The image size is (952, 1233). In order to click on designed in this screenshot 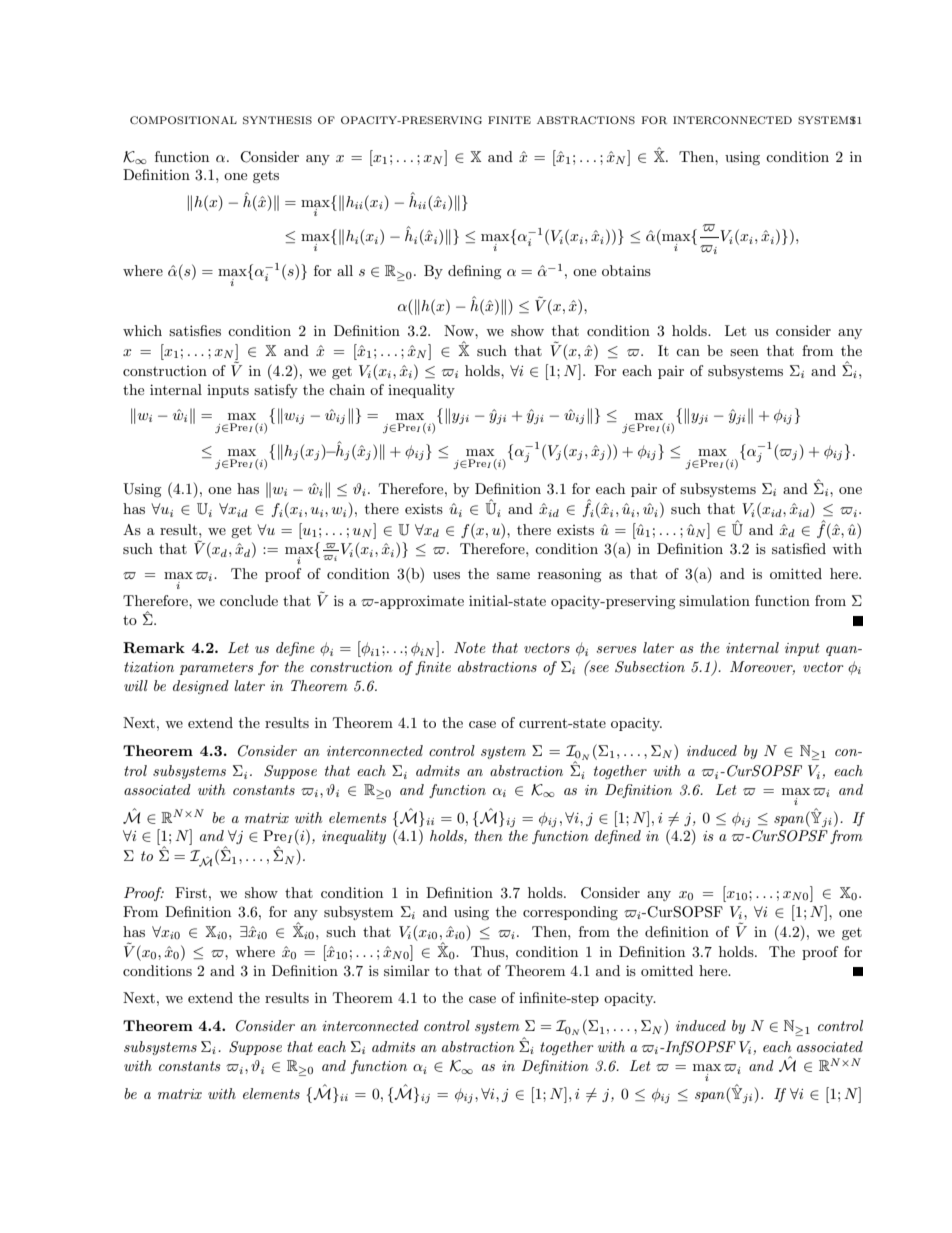, I will do `click(201, 687)`.
